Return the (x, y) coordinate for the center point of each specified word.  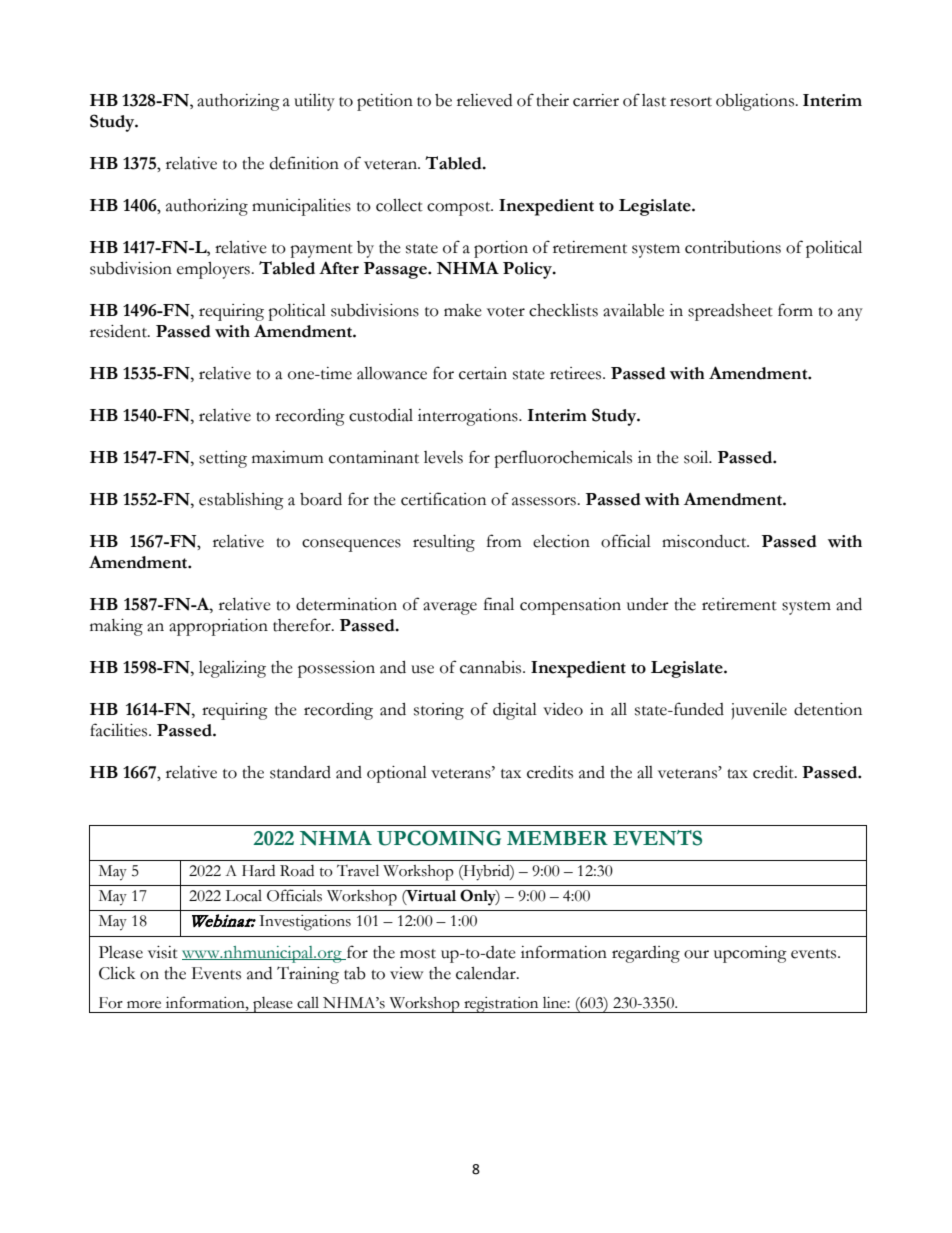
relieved (484, 100)
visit (163, 952)
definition (304, 163)
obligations (756, 102)
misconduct (705, 541)
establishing (241, 501)
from (504, 541)
